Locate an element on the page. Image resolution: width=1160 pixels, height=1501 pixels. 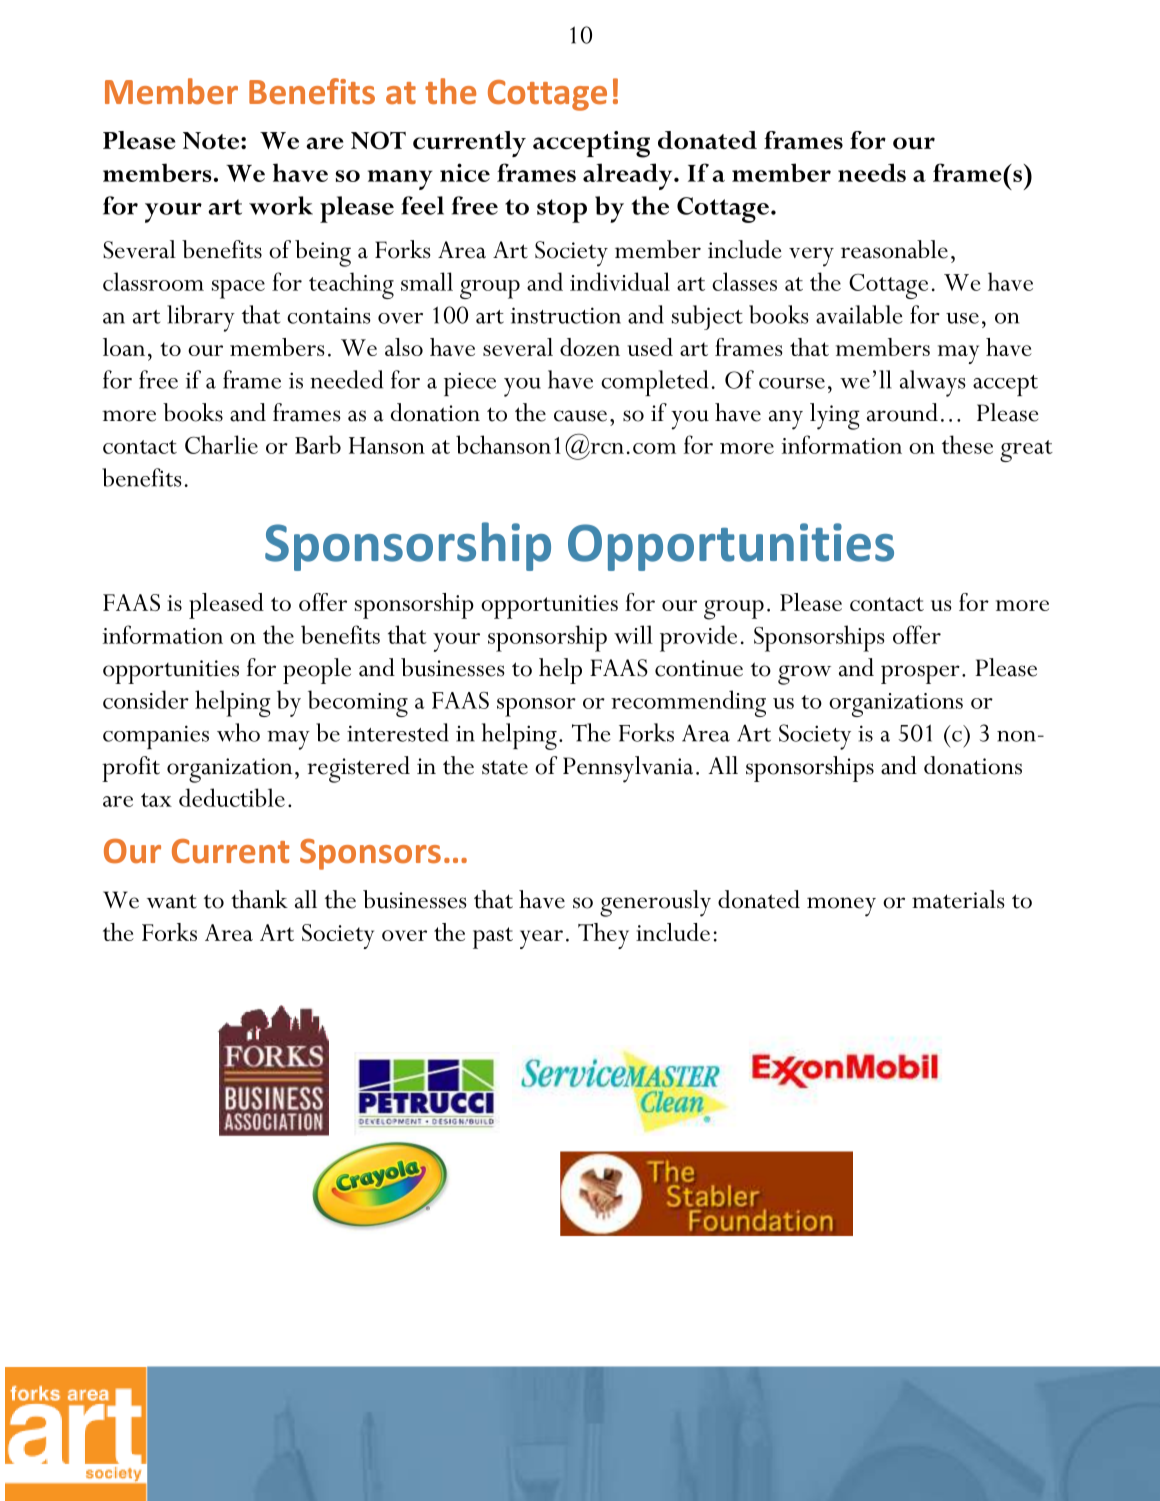
work is located at coordinates (281, 205).
